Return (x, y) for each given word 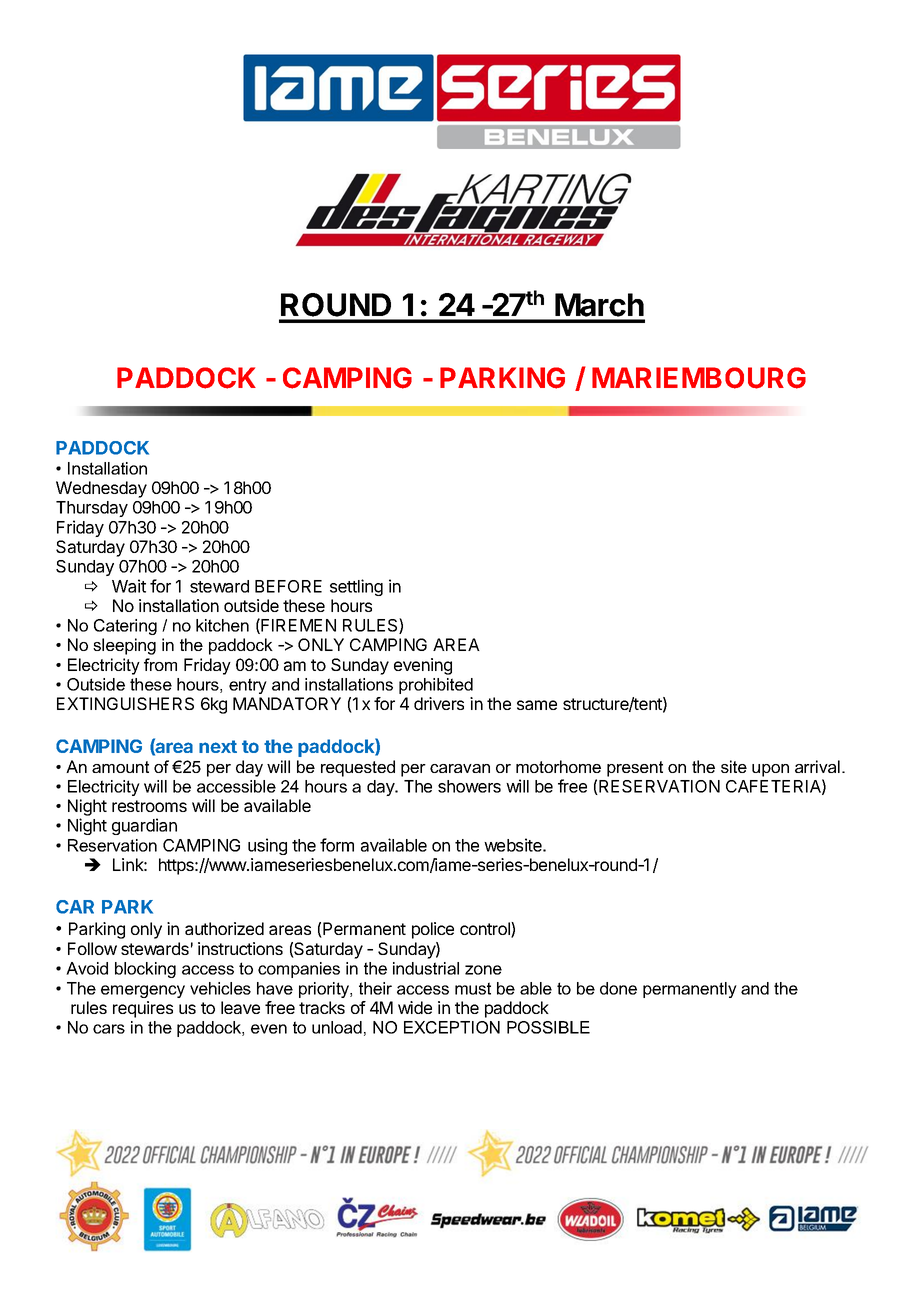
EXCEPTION (452, 1027)
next (218, 746)
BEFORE (288, 586)
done (618, 988)
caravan (460, 768)
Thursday (92, 509)
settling (356, 587)
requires (143, 1009)
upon (770, 770)
